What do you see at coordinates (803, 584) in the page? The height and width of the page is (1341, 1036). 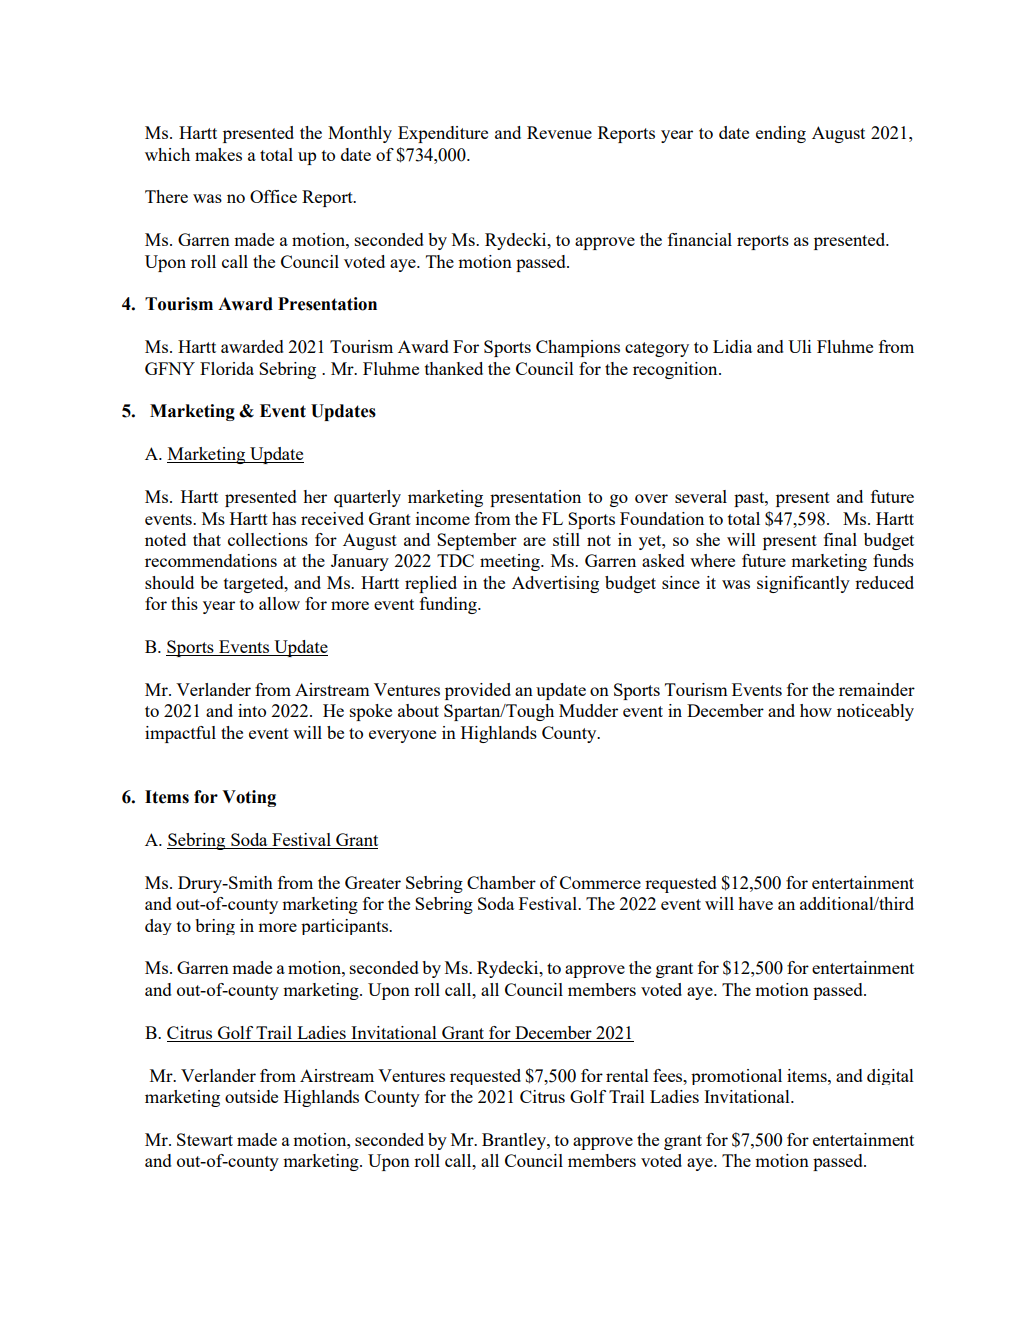 I see `significantly` at bounding box center [803, 584].
